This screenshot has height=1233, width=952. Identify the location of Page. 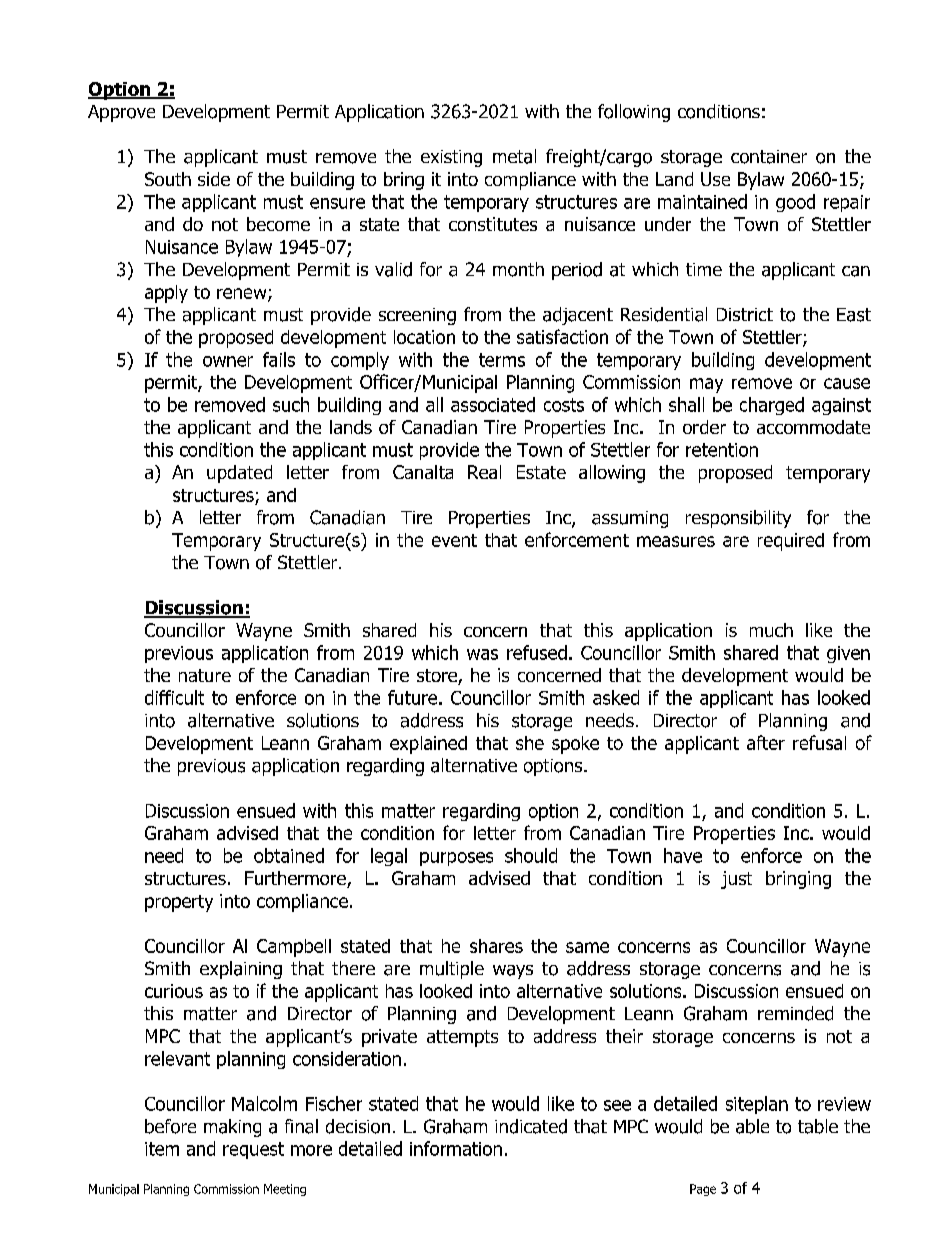
(703, 1190).
